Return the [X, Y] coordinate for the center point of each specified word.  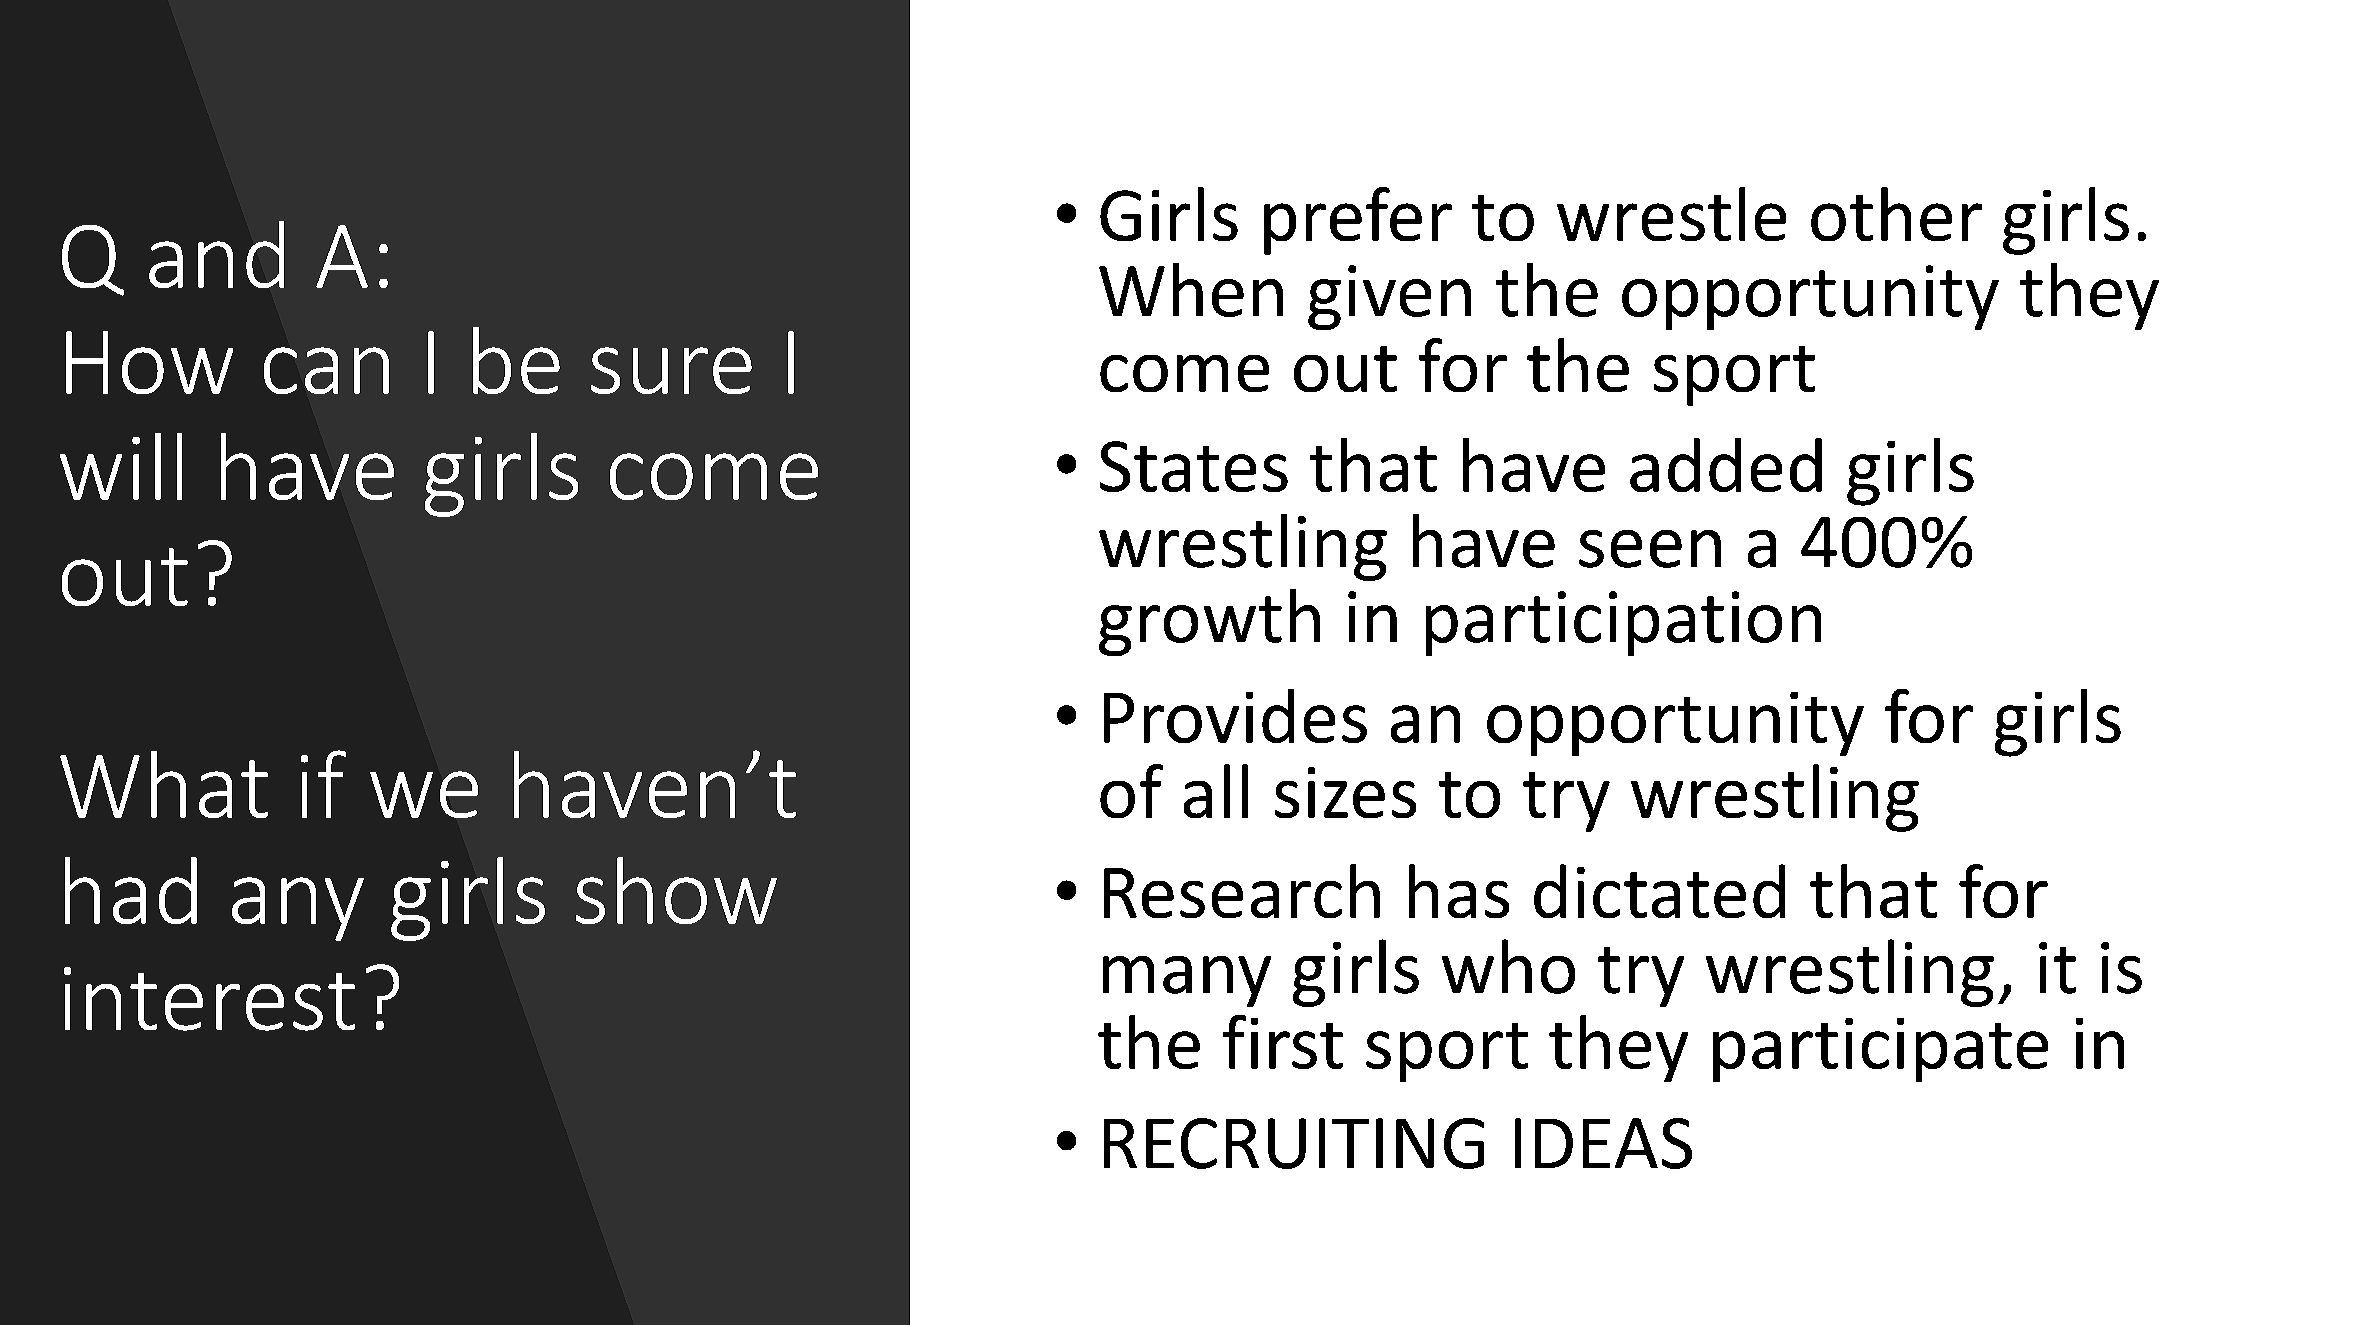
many [1187, 981]
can [326, 370]
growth [1209, 622]
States [1194, 466]
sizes [1345, 792]
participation [1623, 623]
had [131, 890]
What [164, 784]
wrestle [1671, 214]
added [1726, 465]
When [1191, 290]
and [216, 254]
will [121, 466]
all [1216, 791]
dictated [1659, 891]
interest [209, 999]
